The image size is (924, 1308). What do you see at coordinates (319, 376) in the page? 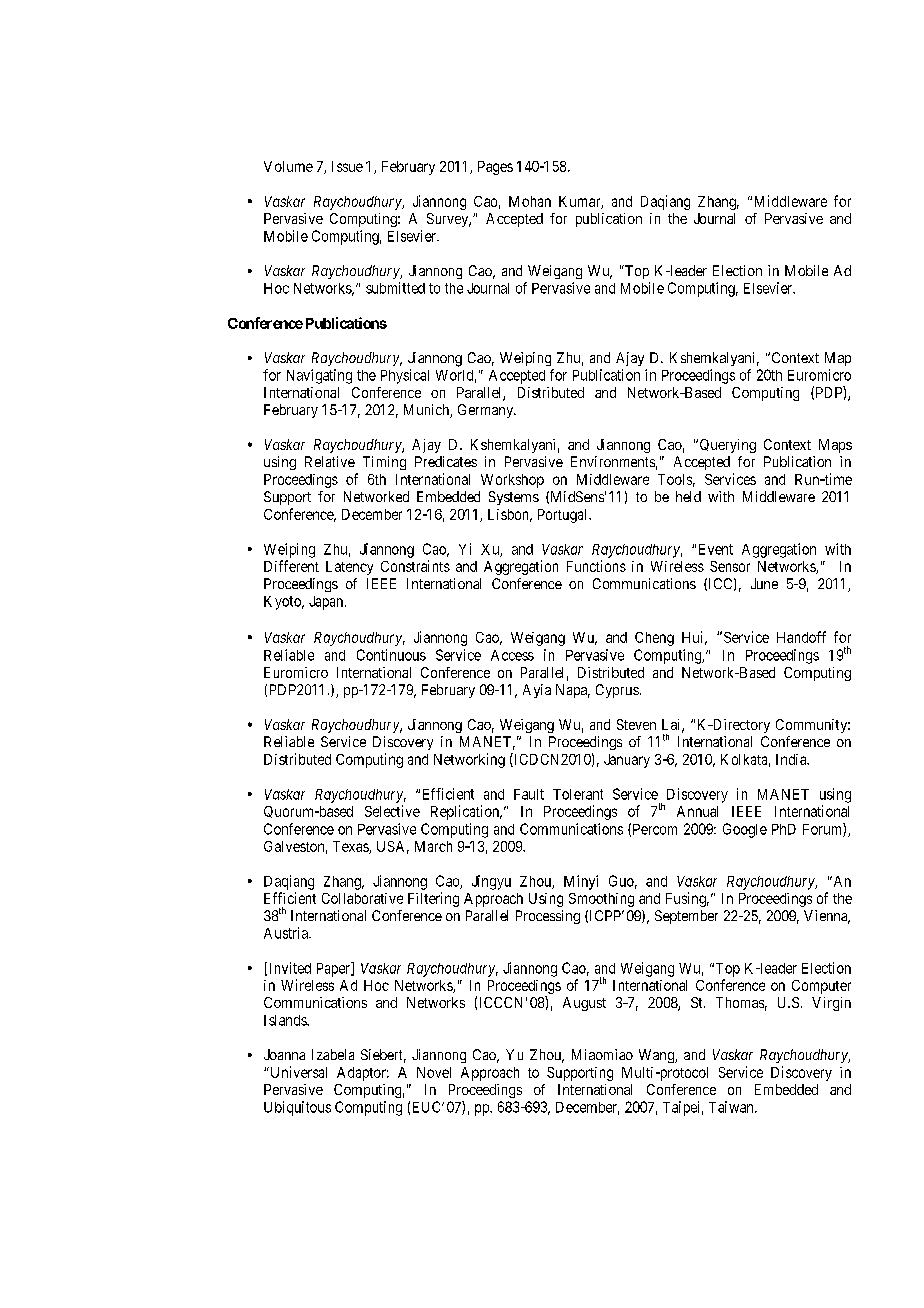
I see `Navigating` at bounding box center [319, 376].
